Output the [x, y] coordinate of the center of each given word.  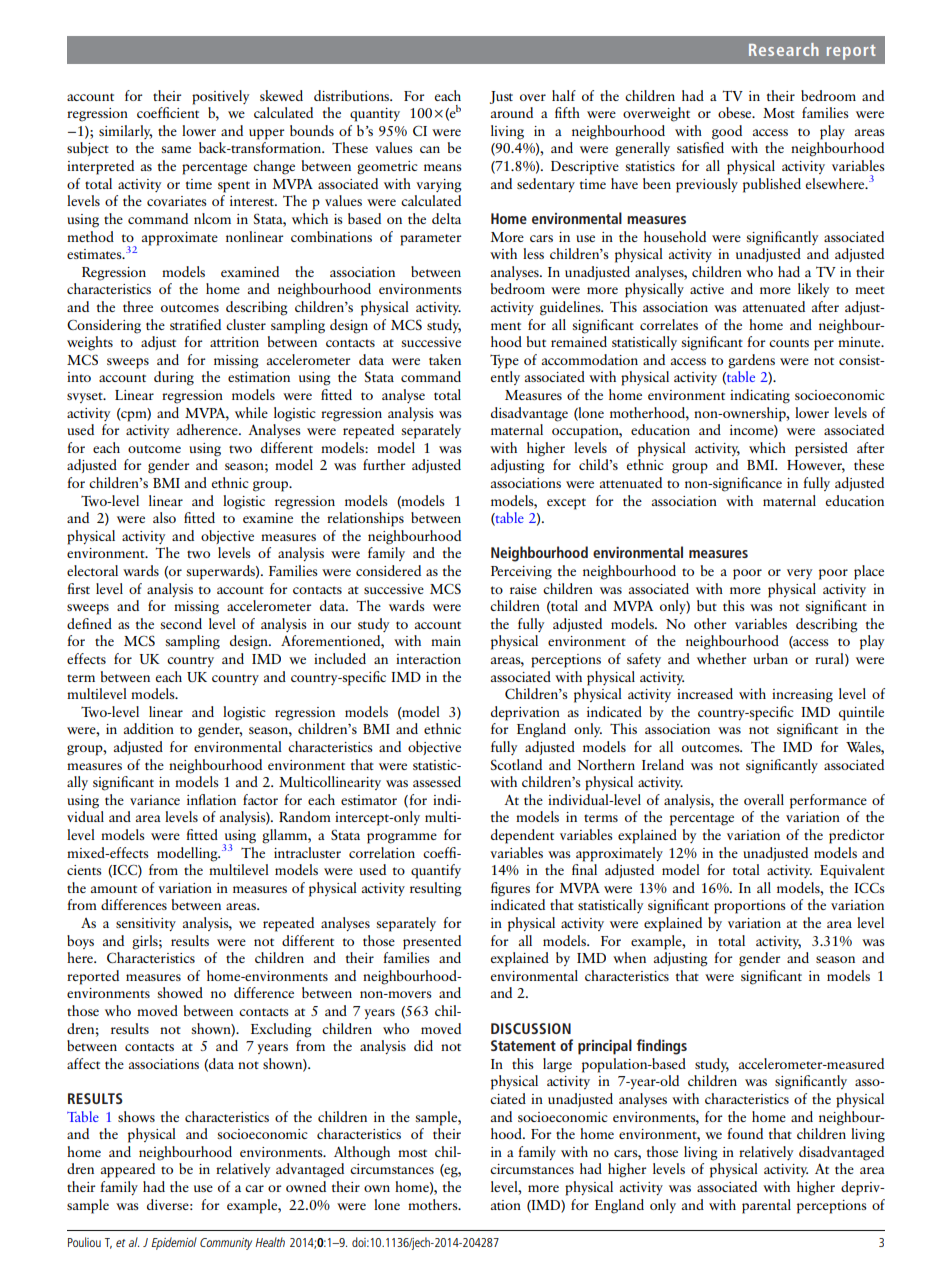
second [181, 623]
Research [784, 49]
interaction [428, 659]
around [512, 112]
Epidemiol [174, 1243]
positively [220, 97]
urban [770, 658]
